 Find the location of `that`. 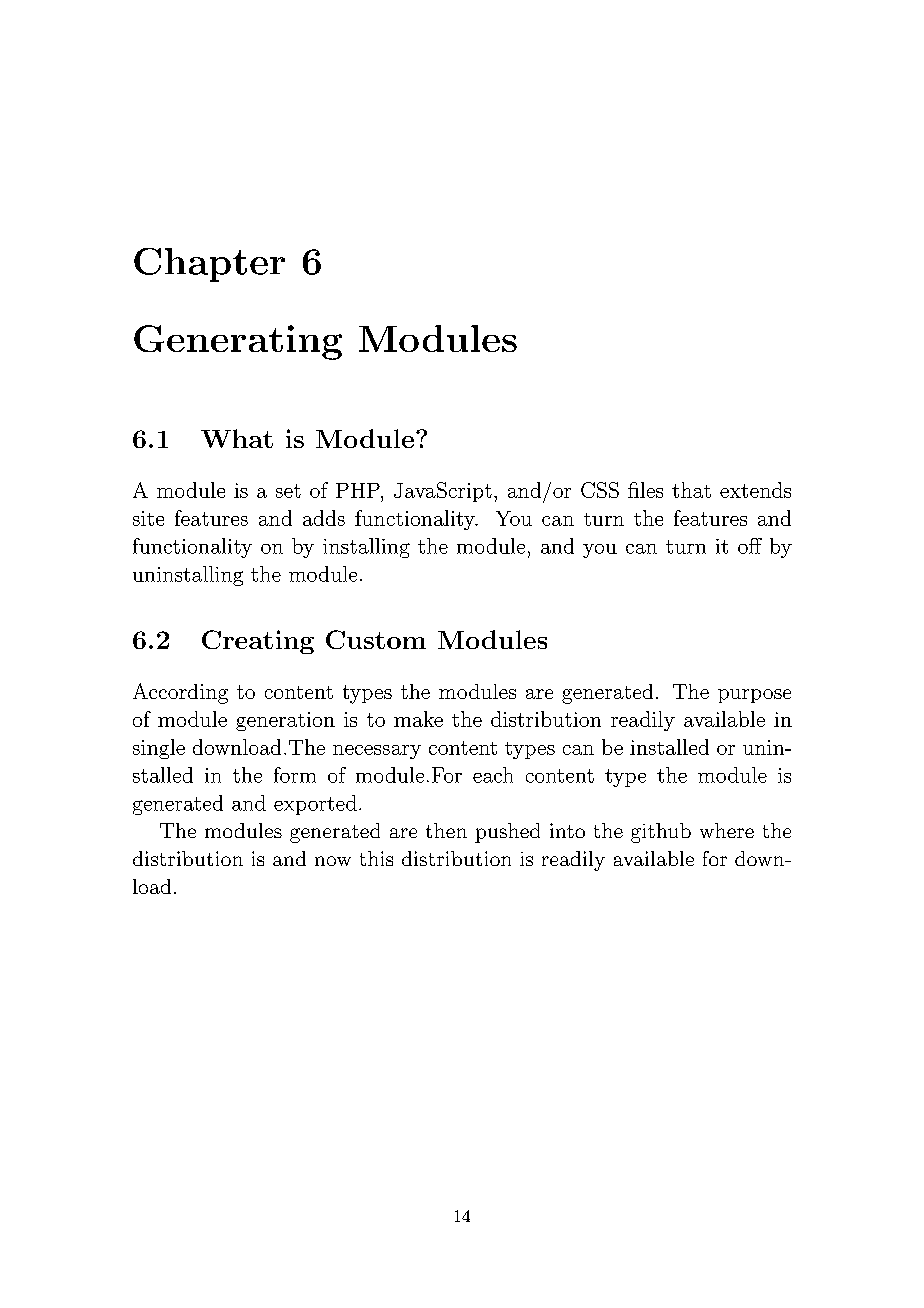

that is located at coordinates (691, 490).
